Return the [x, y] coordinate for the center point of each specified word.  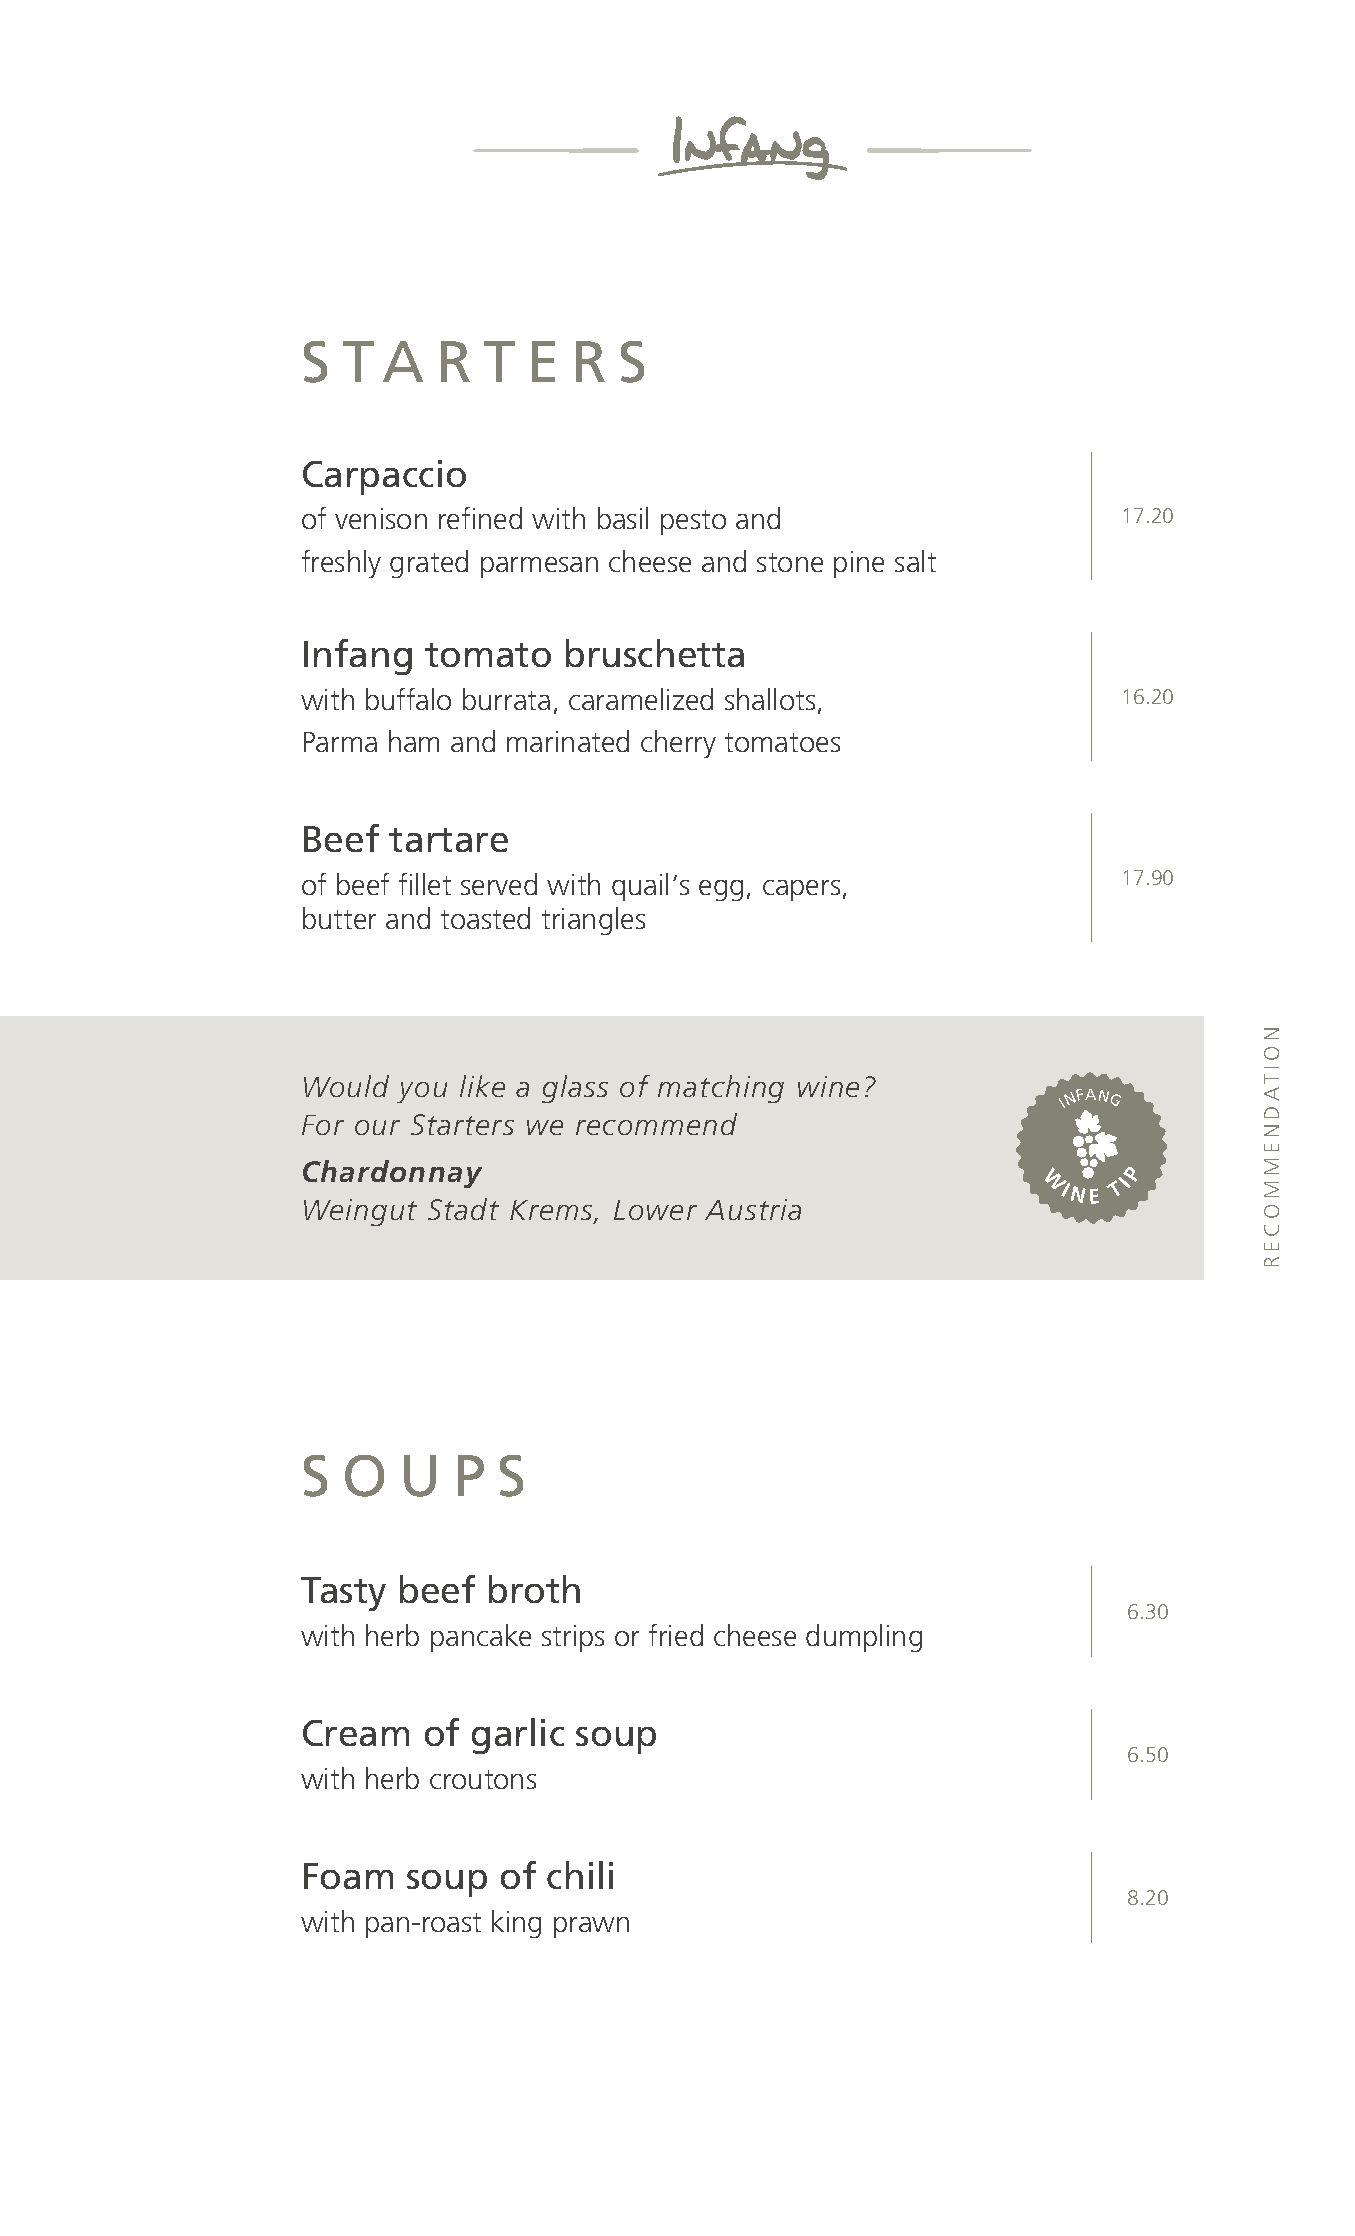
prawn [591, 1927]
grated [429, 564]
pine [859, 564]
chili [580, 1875]
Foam [348, 1876]
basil [623, 518]
